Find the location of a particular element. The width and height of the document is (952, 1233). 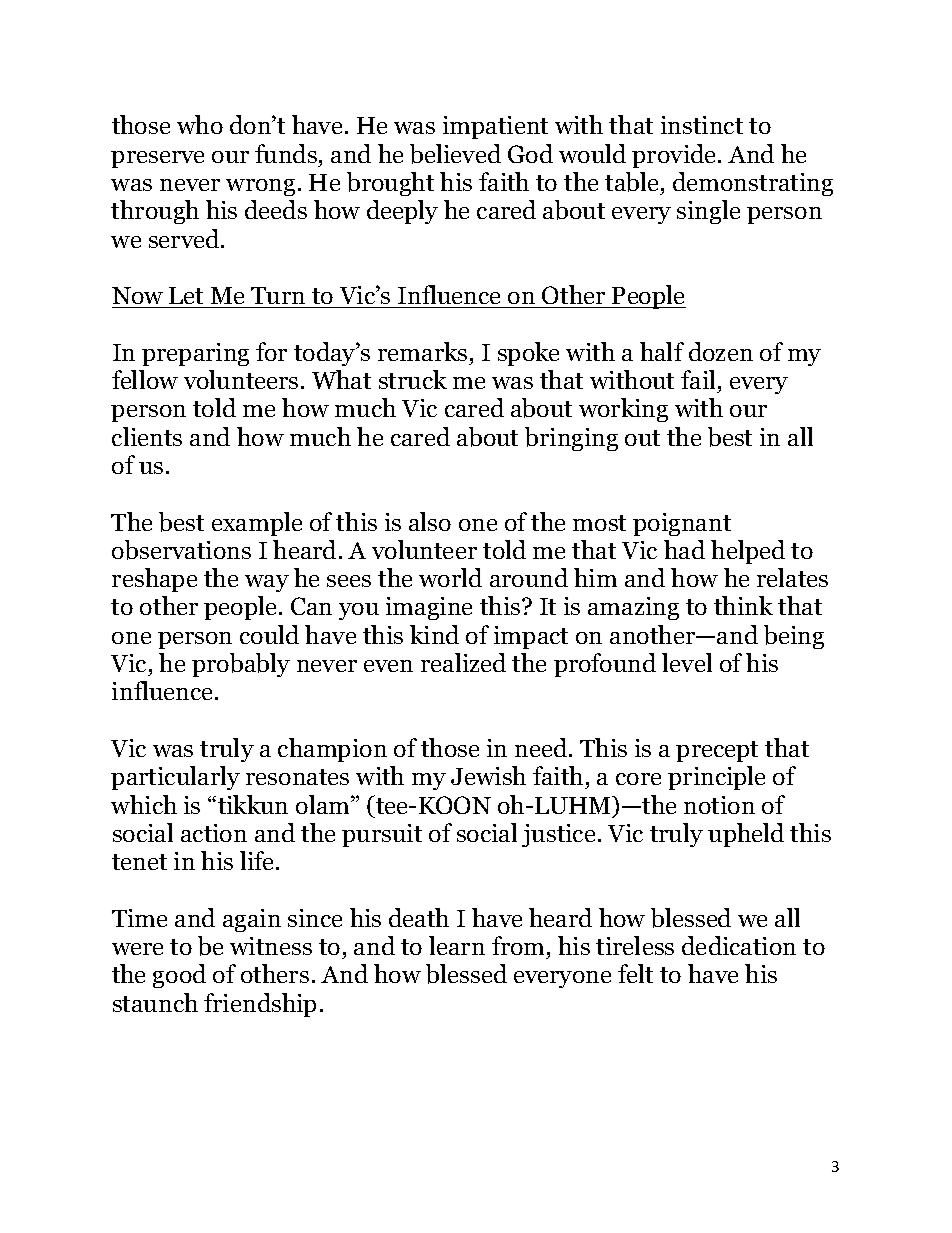

provide is located at coordinates (675, 156).
